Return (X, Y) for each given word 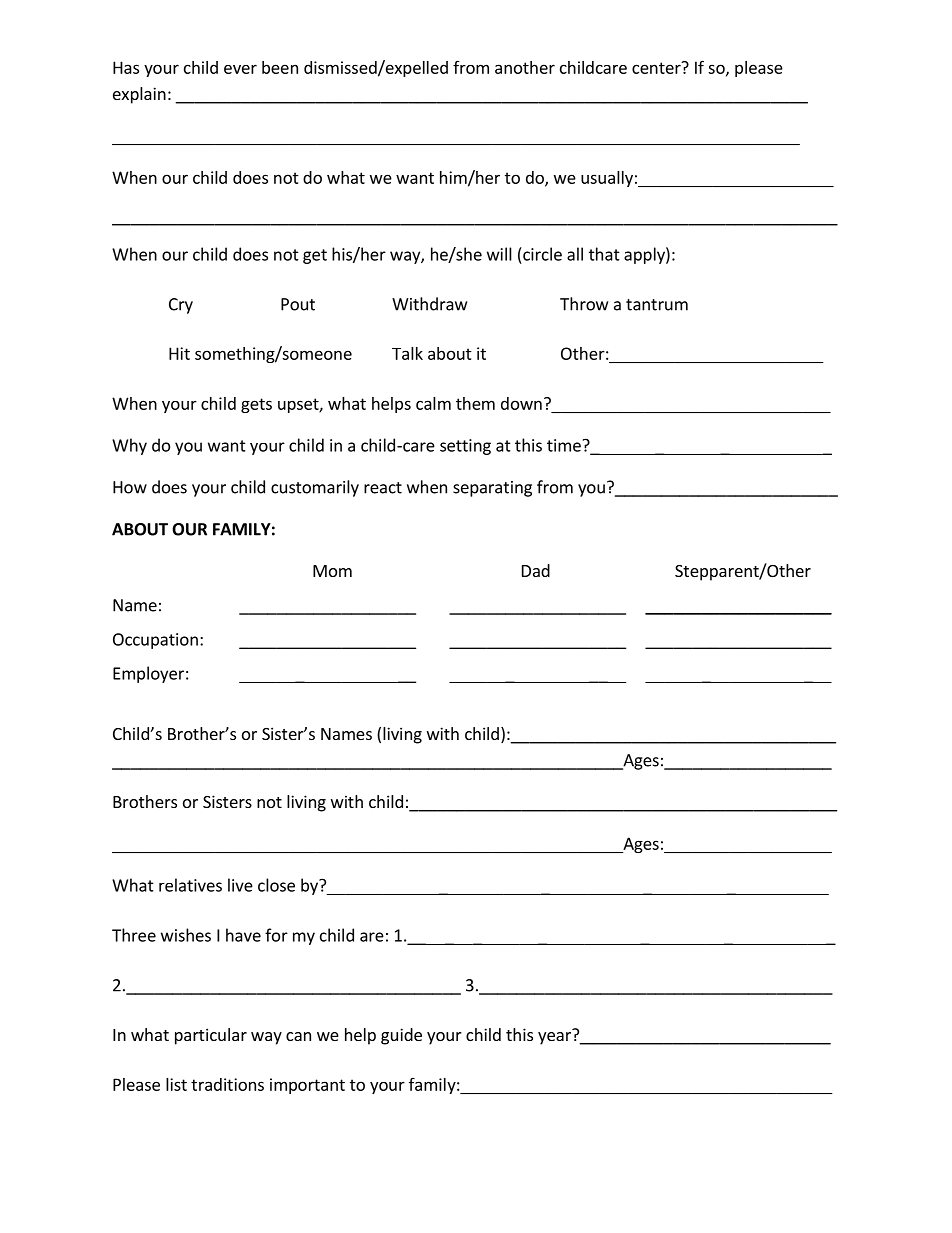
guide (401, 1036)
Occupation (155, 641)
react (383, 488)
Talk (407, 353)
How (130, 487)
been (280, 67)
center (657, 67)
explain (139, 95)
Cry (181, 306)
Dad (536, 570)
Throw (584, 304)
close (276, 885)
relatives (190, 885)
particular (211, 1036)
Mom (332, 571)
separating (492, 489)
